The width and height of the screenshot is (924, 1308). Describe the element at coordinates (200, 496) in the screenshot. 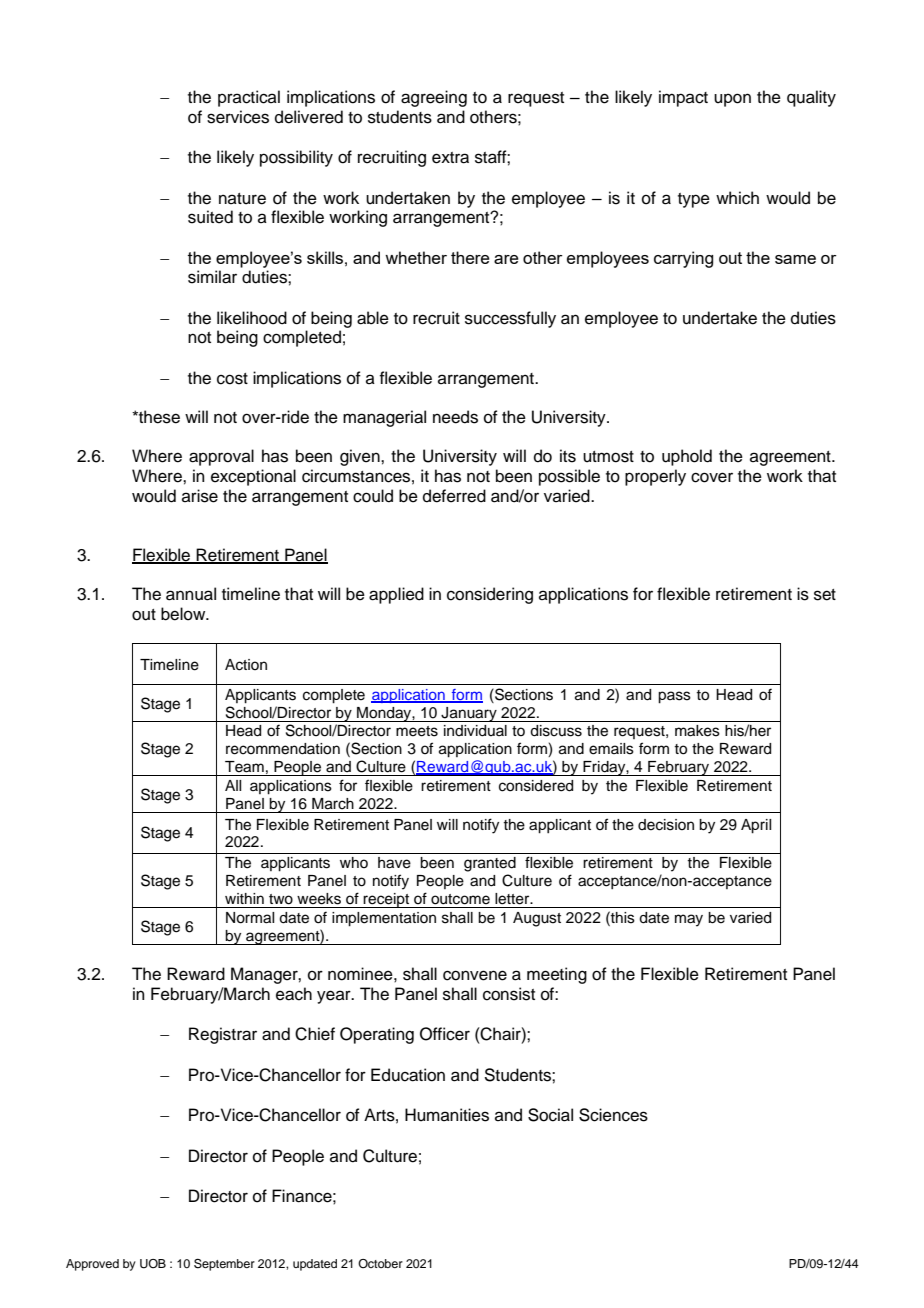

I see `arise` at that location.
